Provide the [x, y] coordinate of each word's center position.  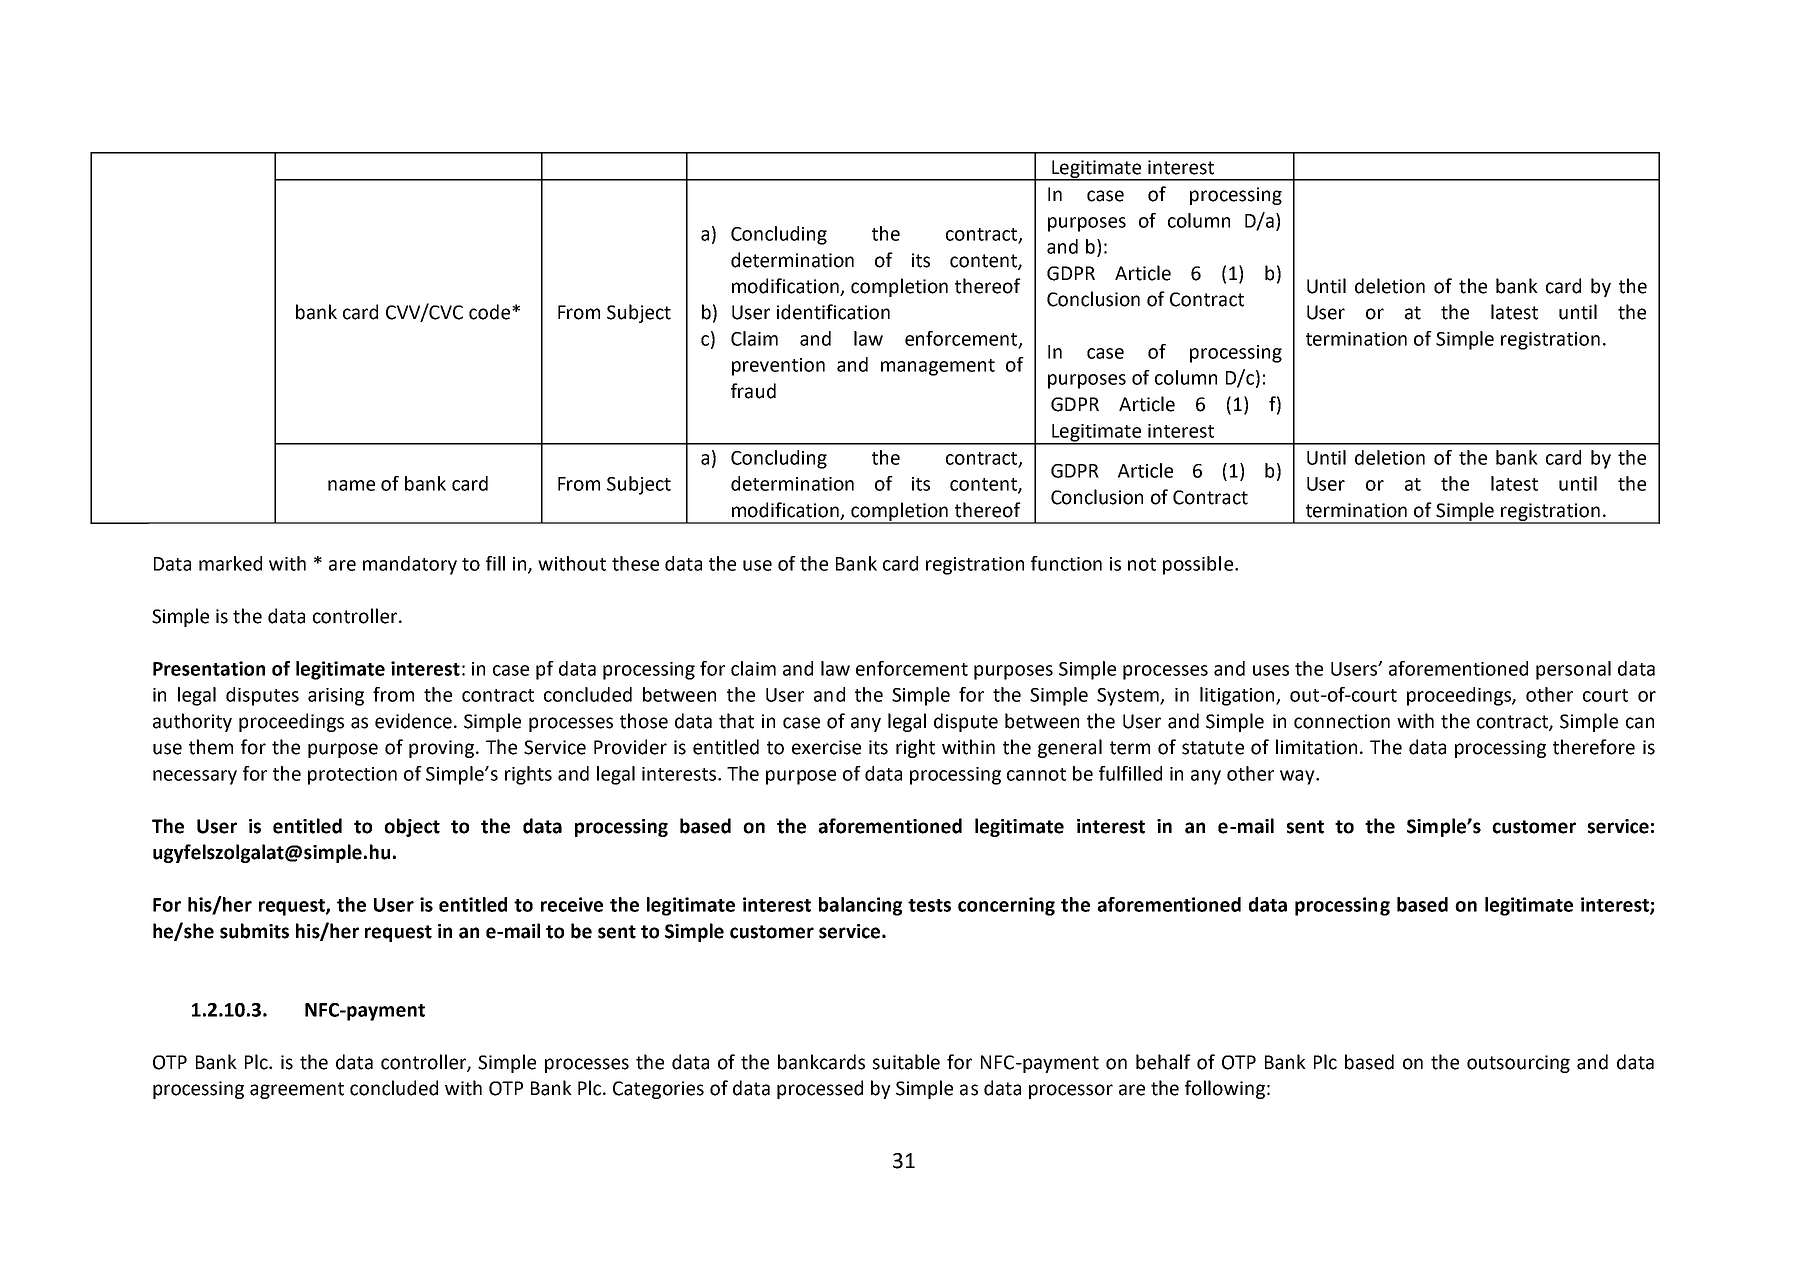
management [938, 367]
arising [336, 697]
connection [1342, 721]
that [736, 721]
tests [929, 905]
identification [833, 312]
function [1066, 563]
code [491, 312]
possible [1199, 565]
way [1298, 777]
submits [254, 931]
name [351, 485]
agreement [297, 1090]
